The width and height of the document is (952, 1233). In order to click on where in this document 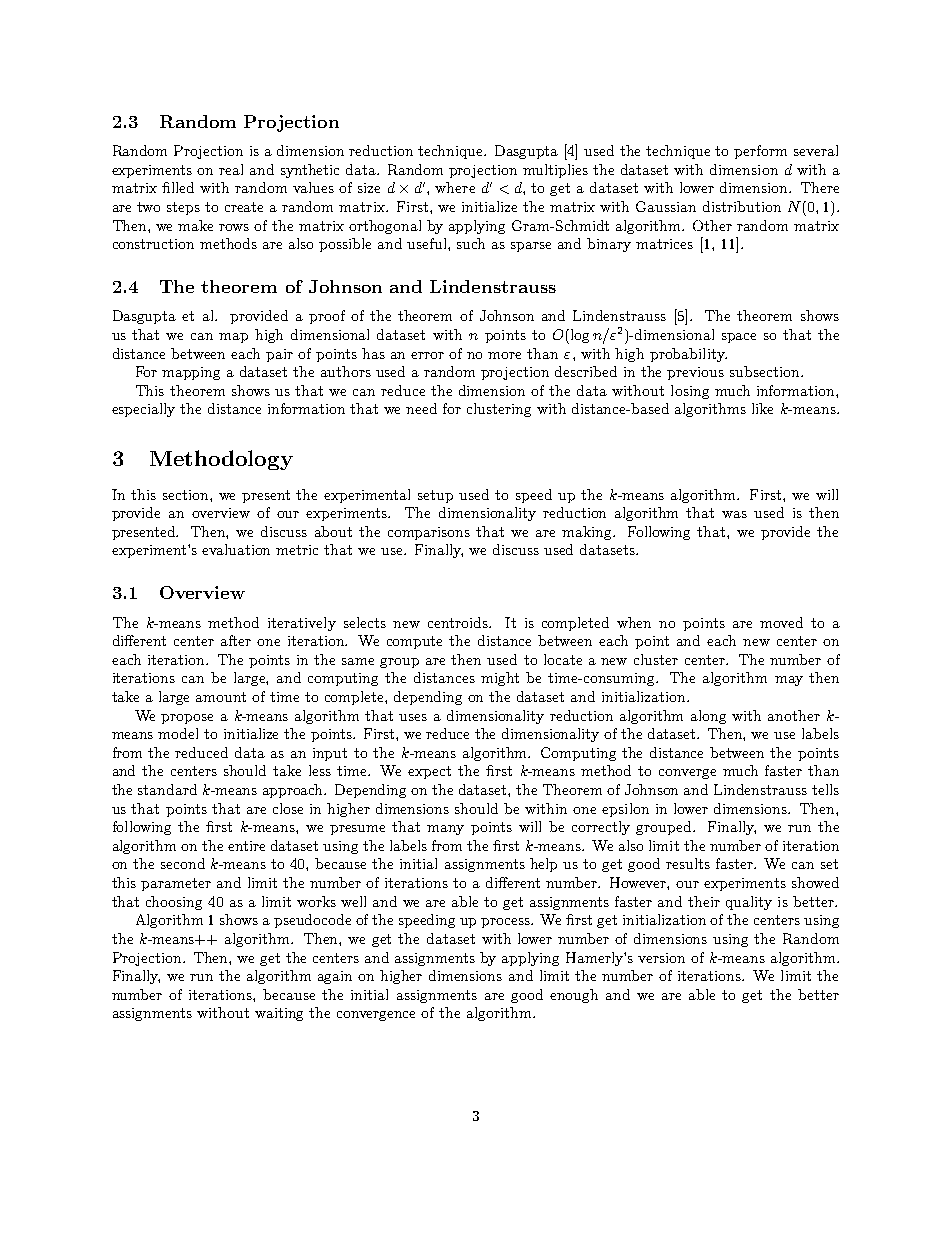, I will do `click(455, 187)`.
